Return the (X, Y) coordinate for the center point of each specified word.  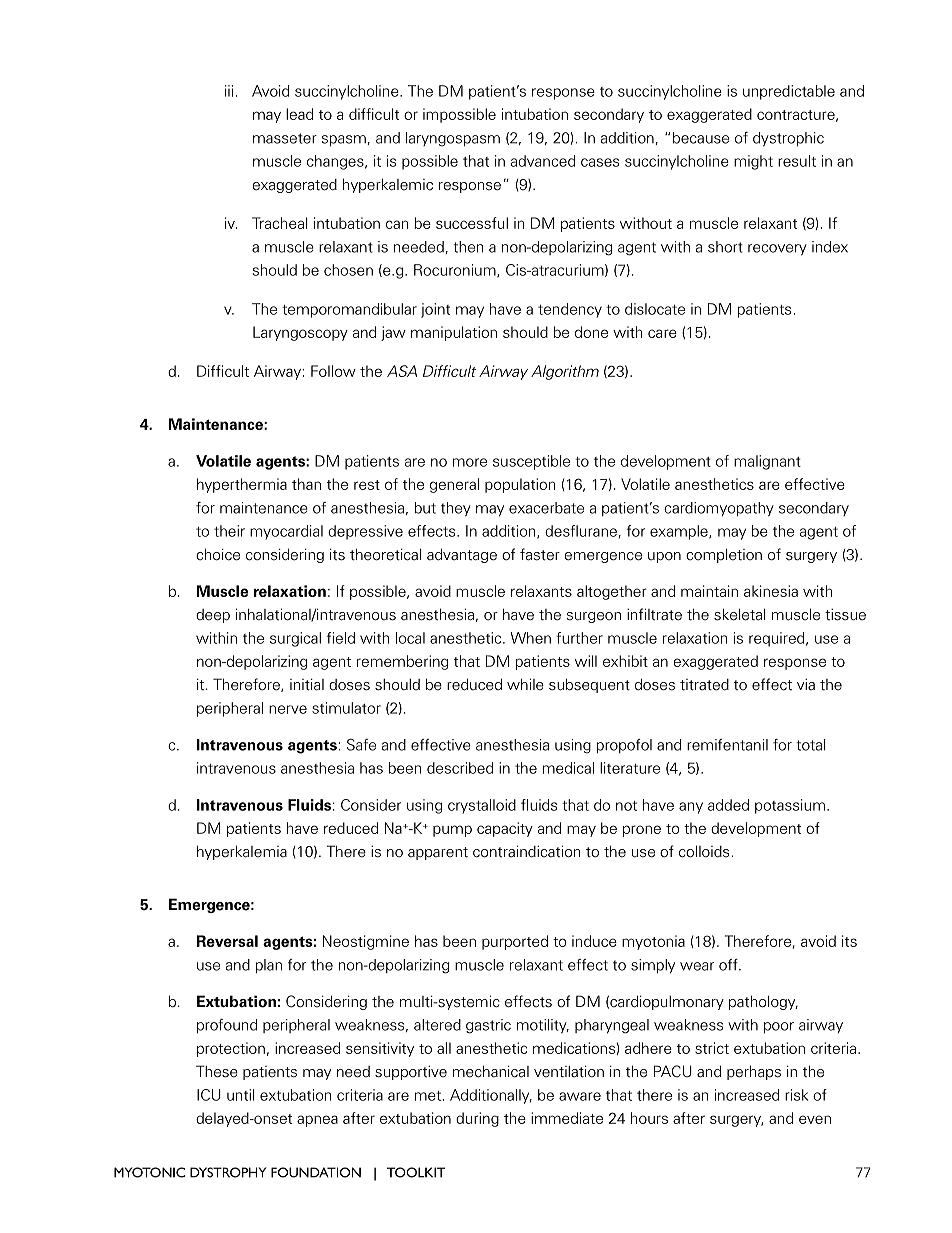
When (531, 638)
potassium (790, 806)
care (662, 333)
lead (299, 114)
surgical (295, 639)
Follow (333, 371)
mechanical (491, 1071)
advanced (543, 161)
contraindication (526, 851)
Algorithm (565, 372)
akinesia (771, 591)
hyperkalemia (242, 852)
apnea (317, 1121)
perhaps (754, 1072)
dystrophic (788, 139)
